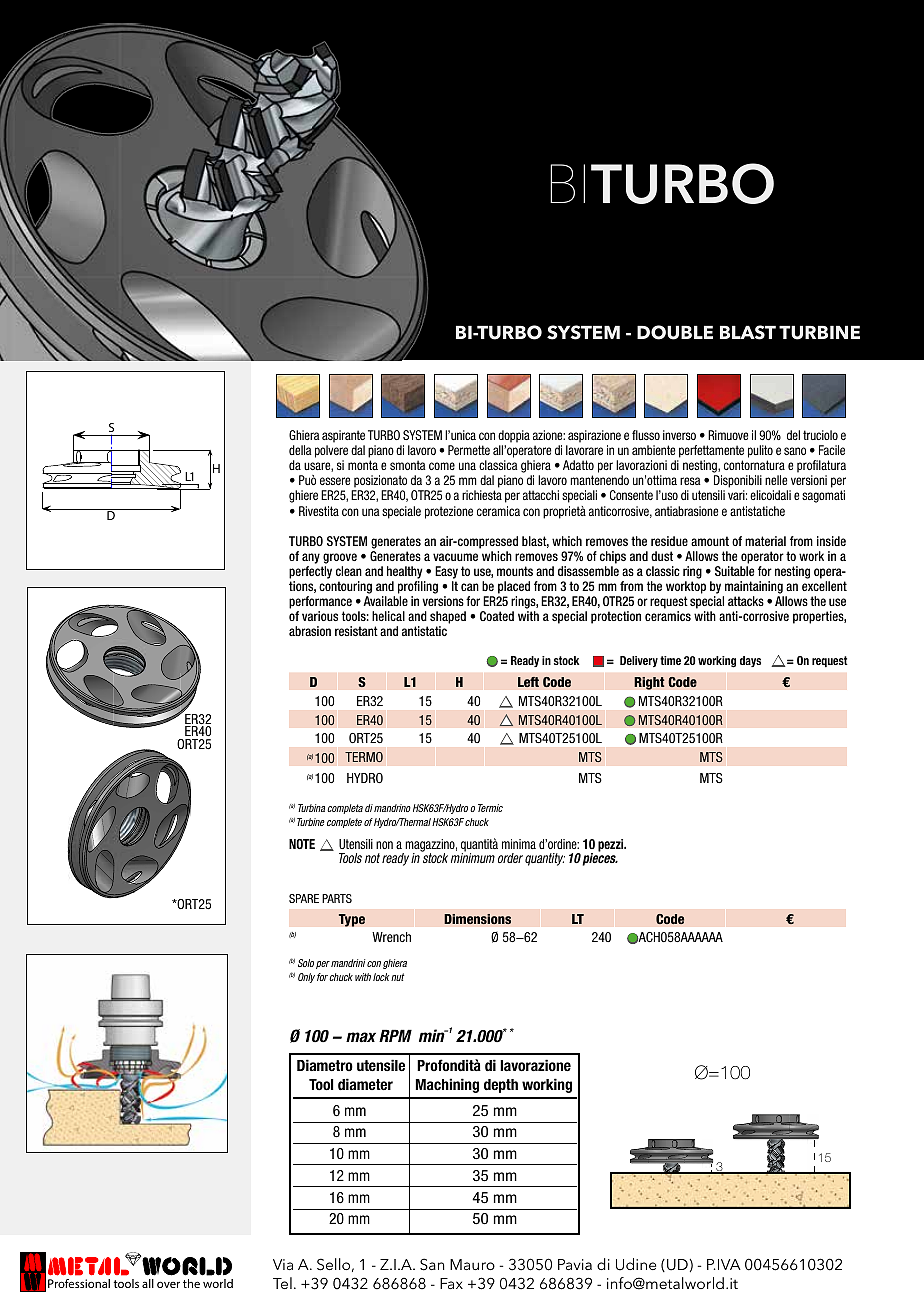 The image size is (924, 1308). I want to click on DOUBLE, so click(675, 332).
